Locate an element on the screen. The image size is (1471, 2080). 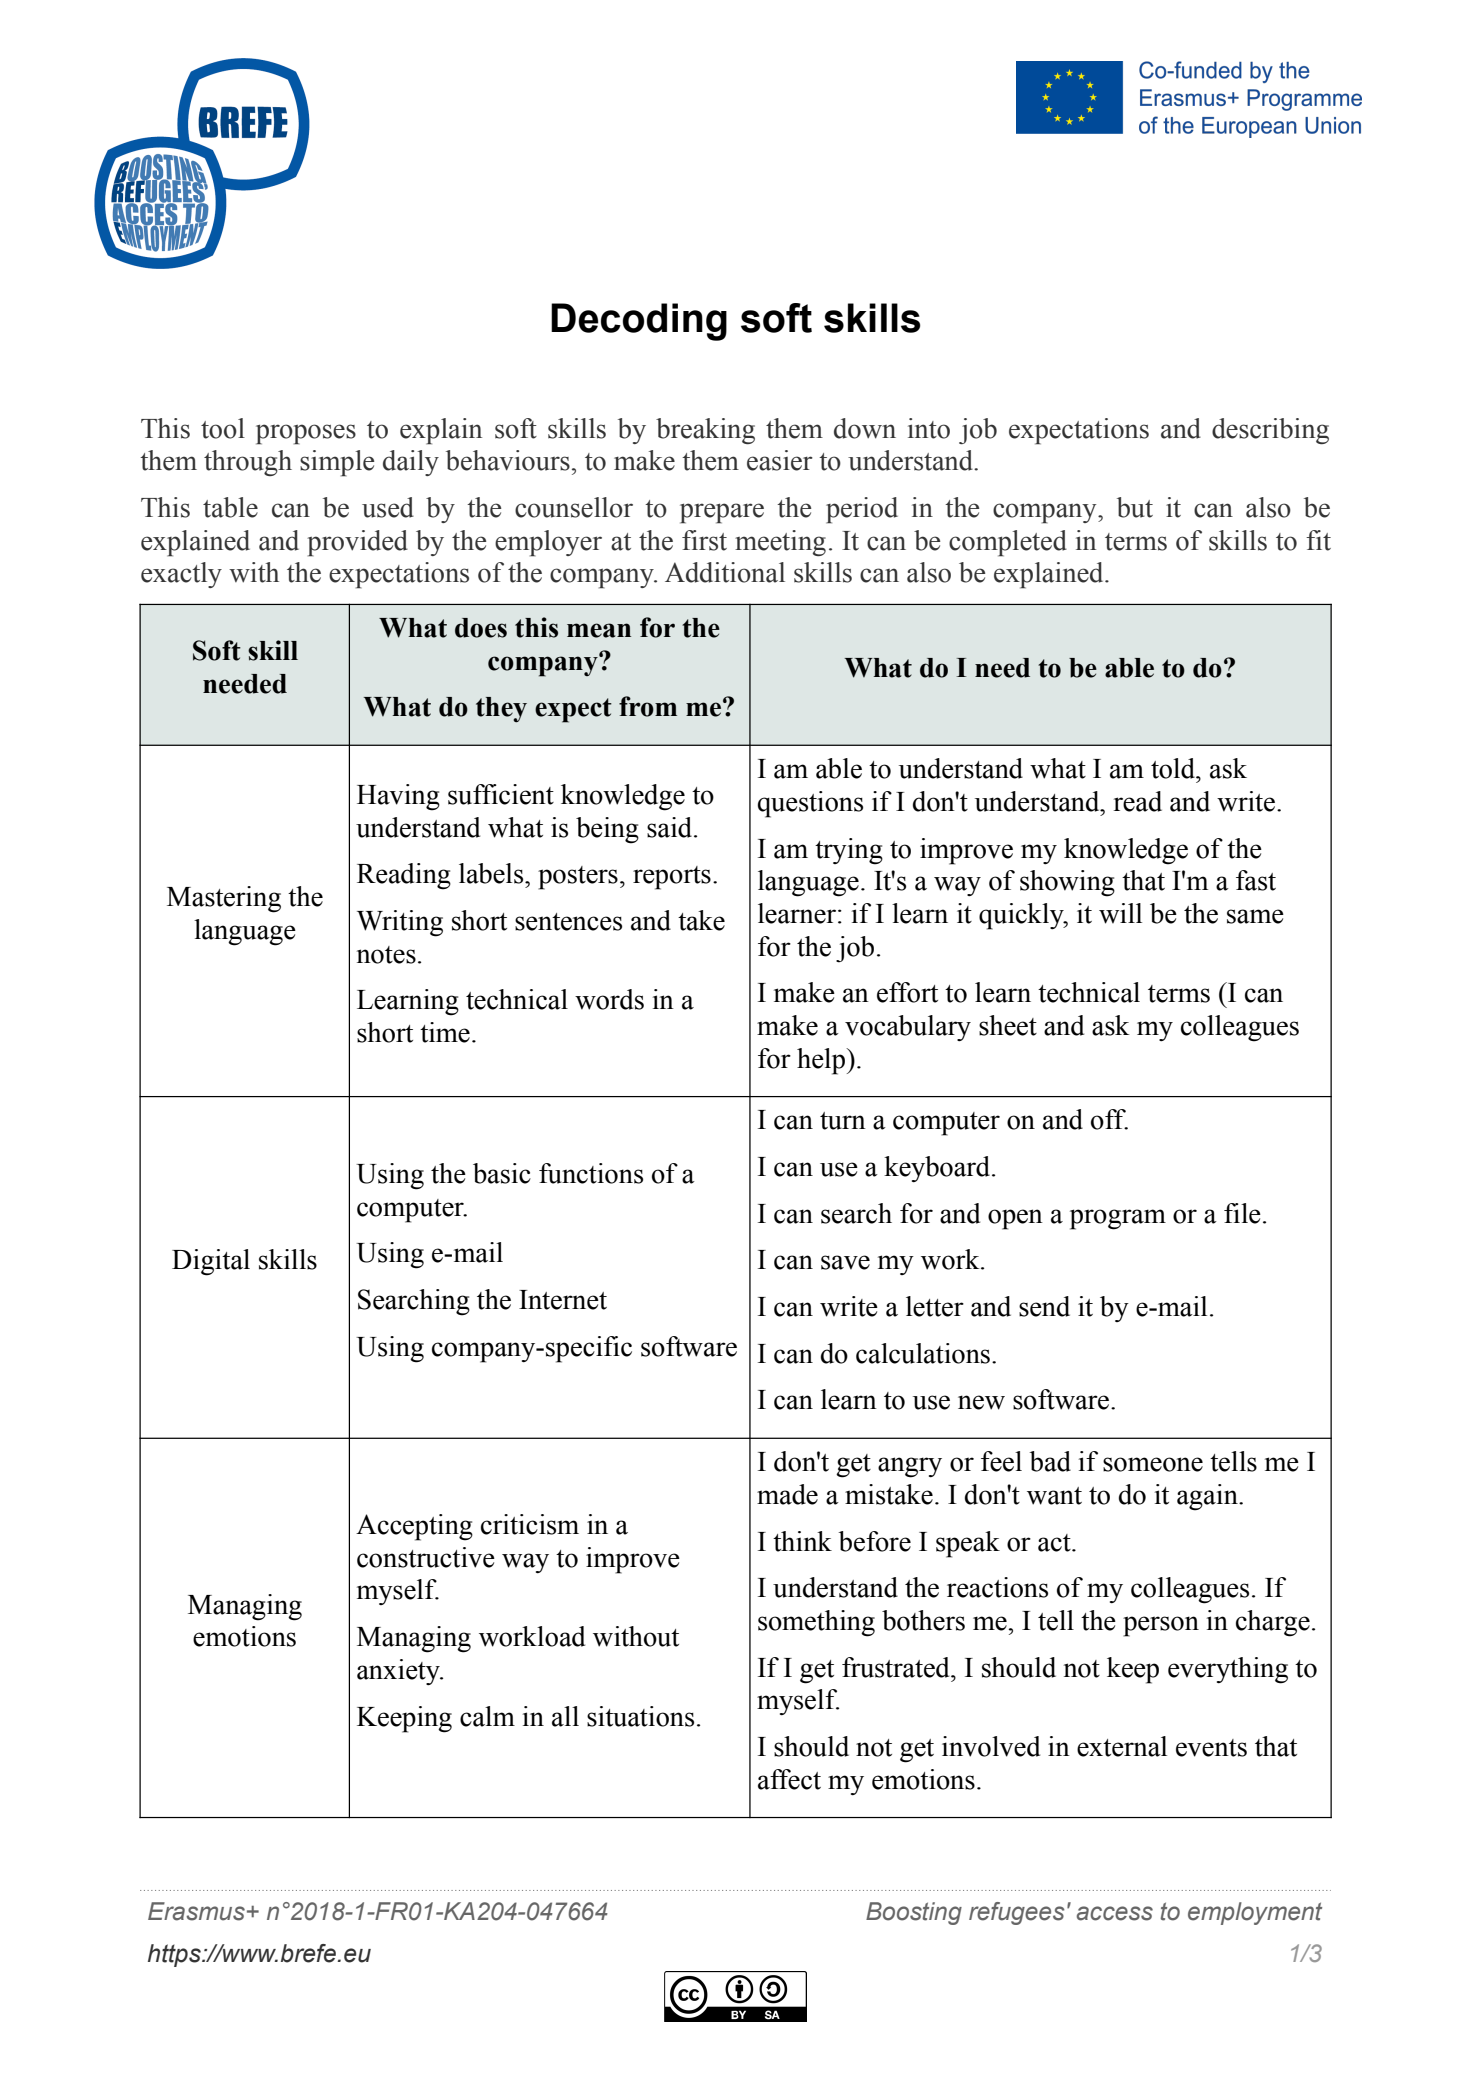
Erasmus is located at coordinates (196, 1911).
